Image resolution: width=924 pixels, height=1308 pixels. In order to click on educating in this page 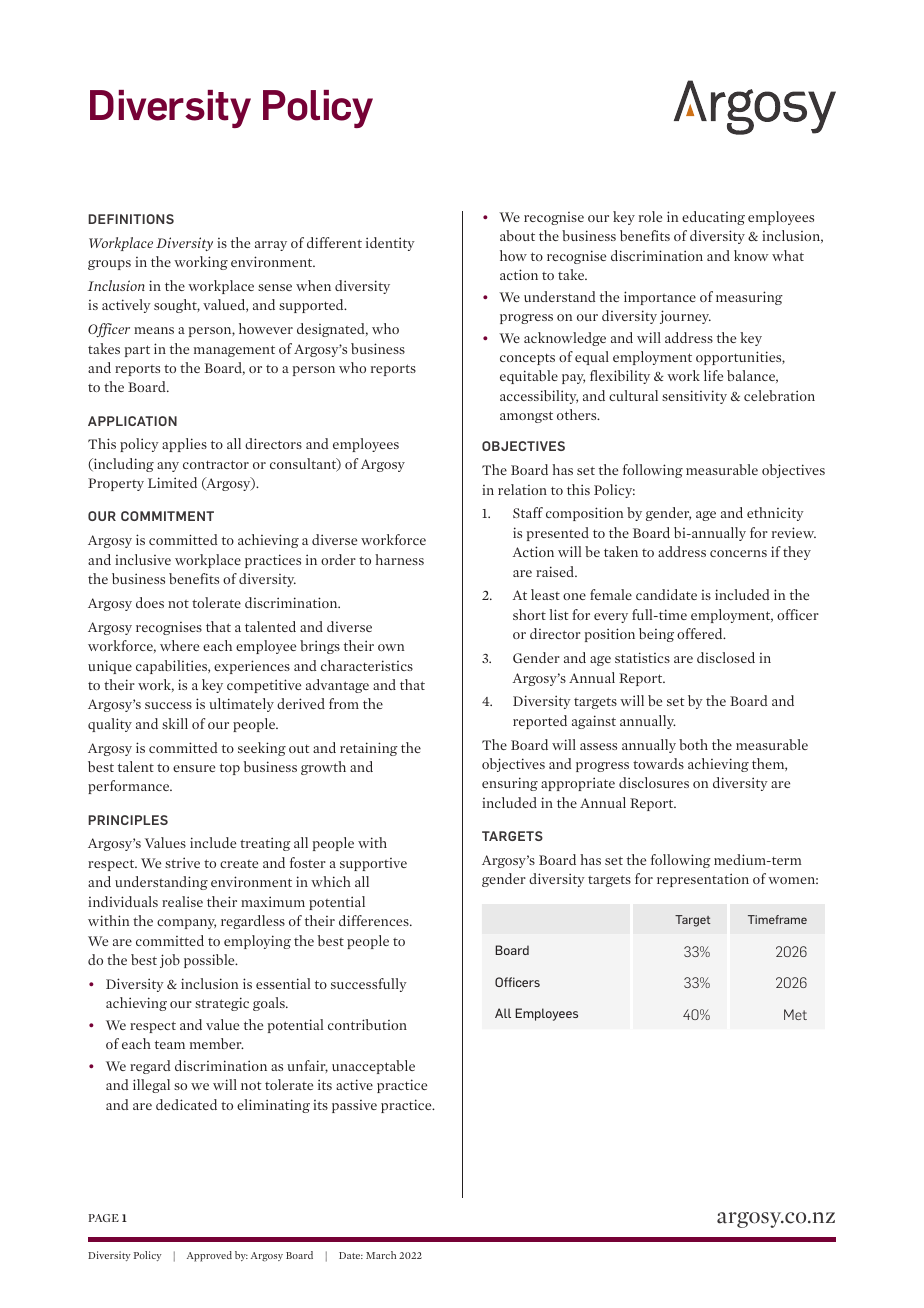, I will do `click(713, 218)`.
